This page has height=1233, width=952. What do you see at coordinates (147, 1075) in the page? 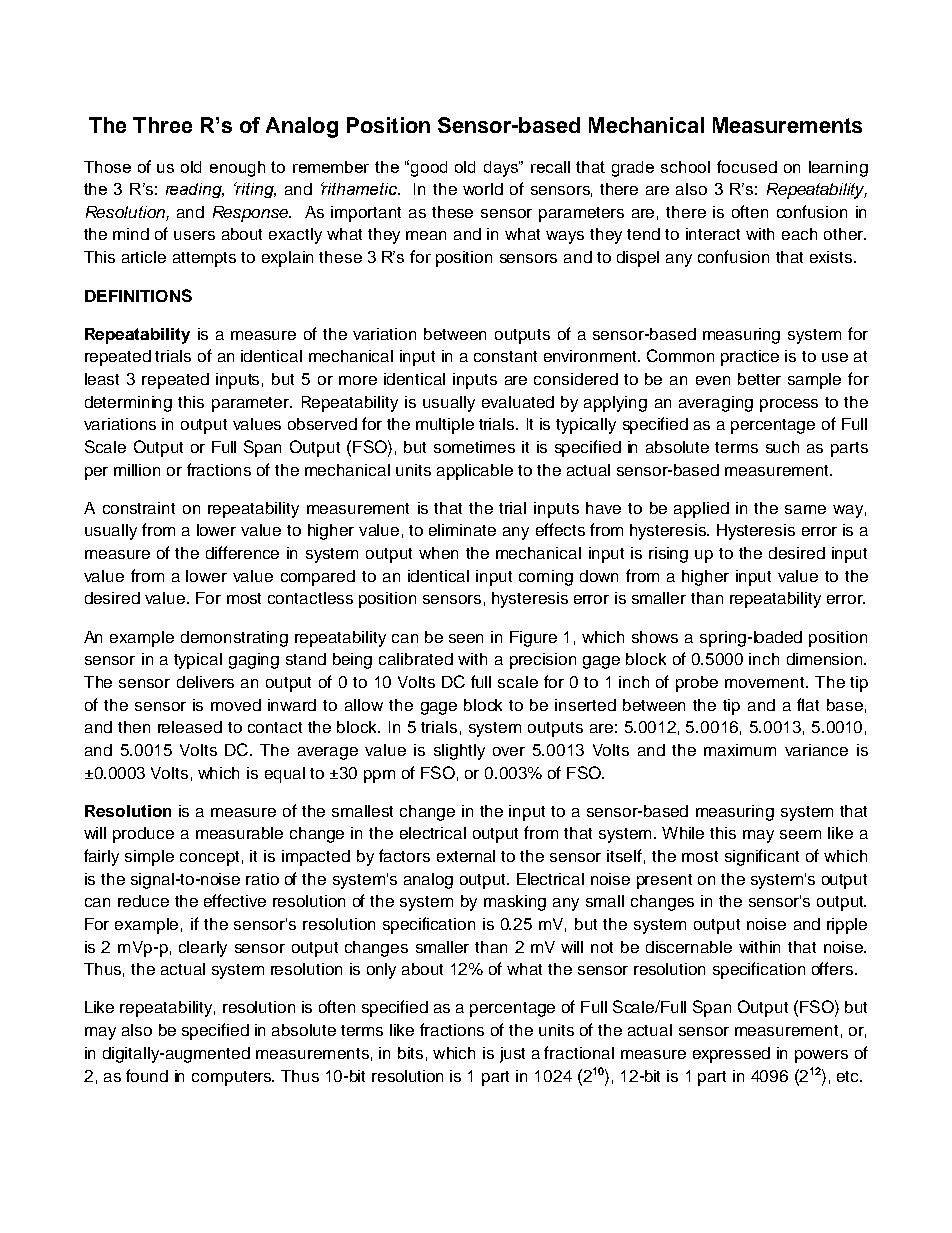
I see `found` at bounding box center [147, 1075].
